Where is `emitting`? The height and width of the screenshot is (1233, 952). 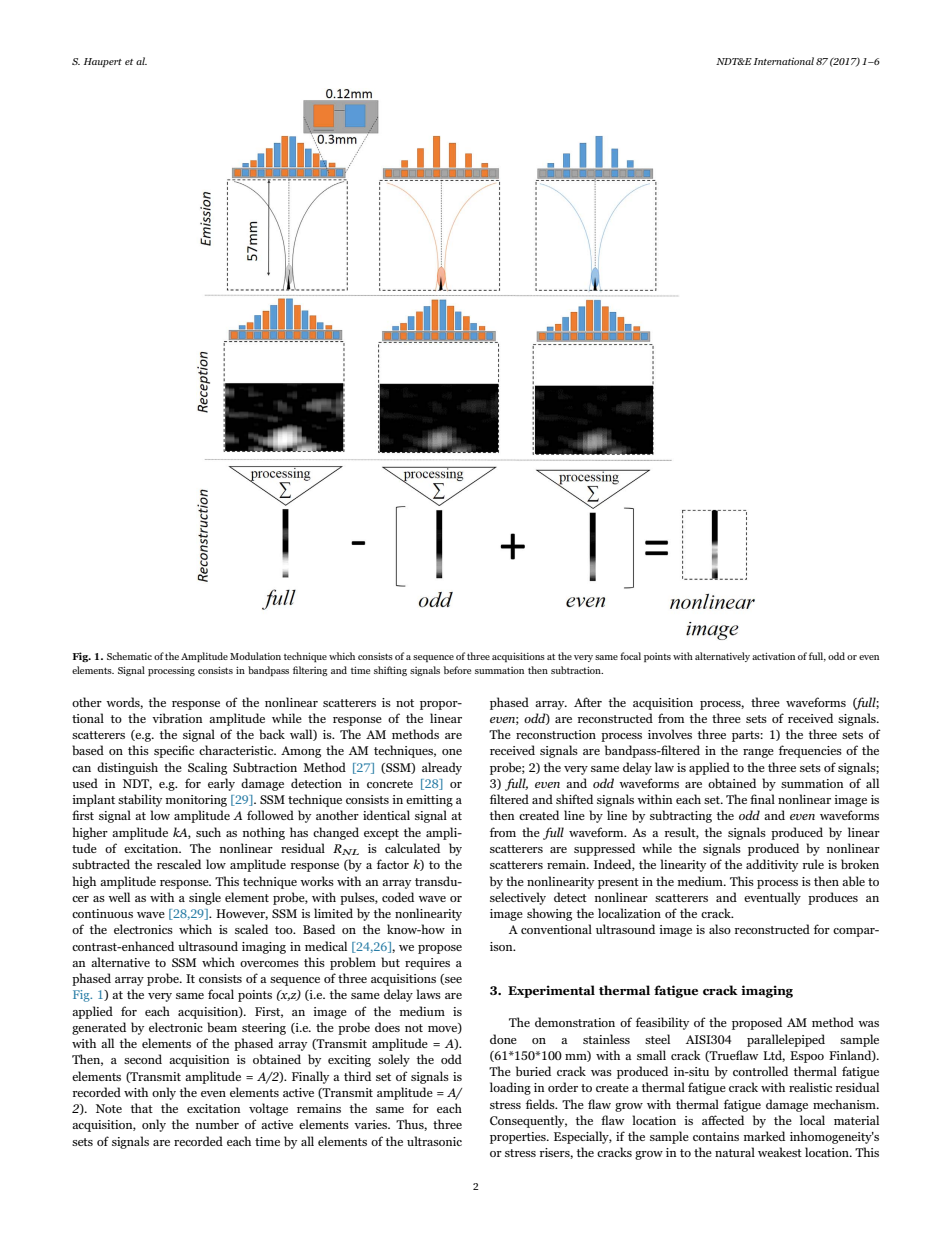
emitting is located at coordinates (429, 801).
